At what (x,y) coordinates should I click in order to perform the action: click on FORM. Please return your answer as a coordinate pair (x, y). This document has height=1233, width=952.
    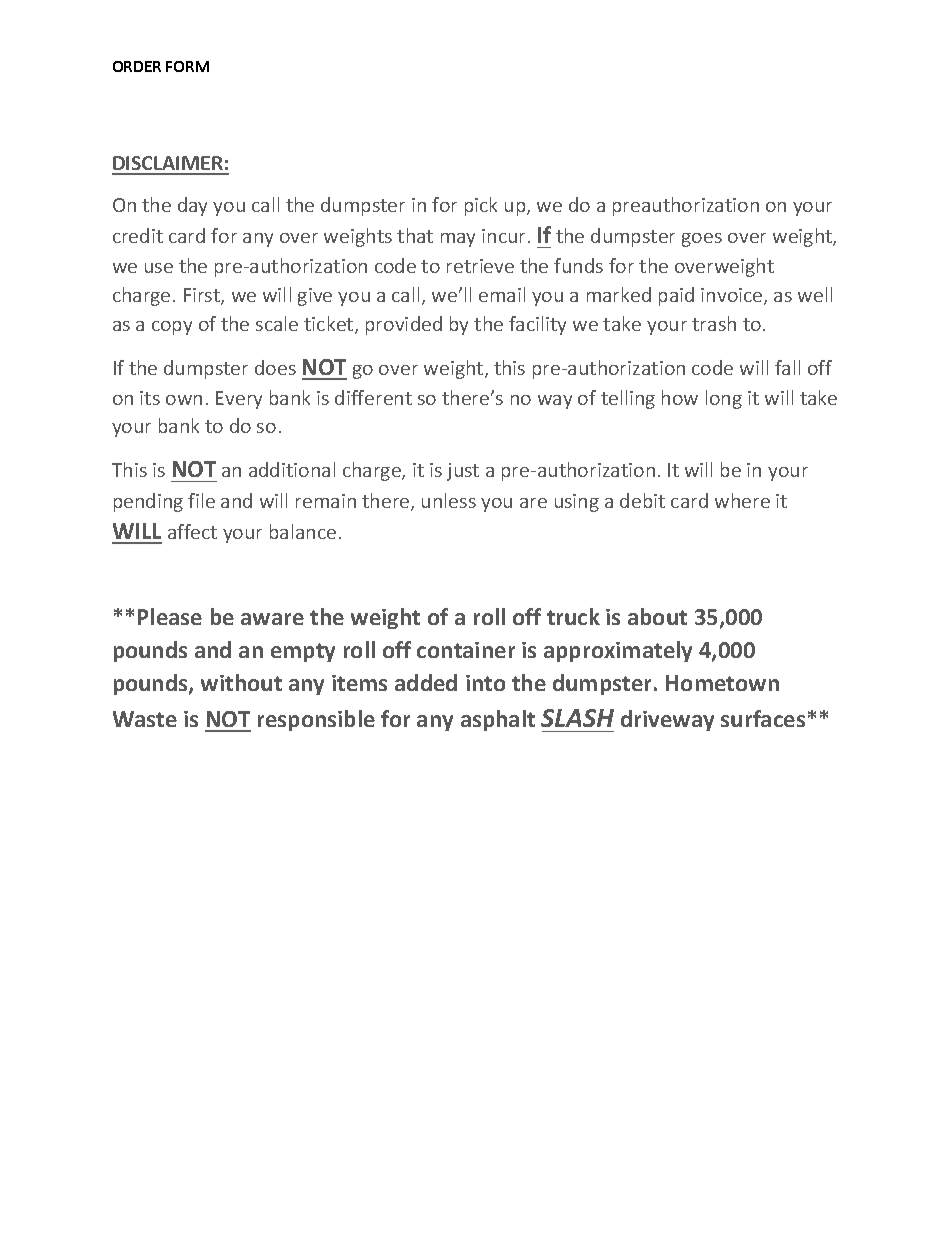
    Looking at the image, I should click on (187, 66).
